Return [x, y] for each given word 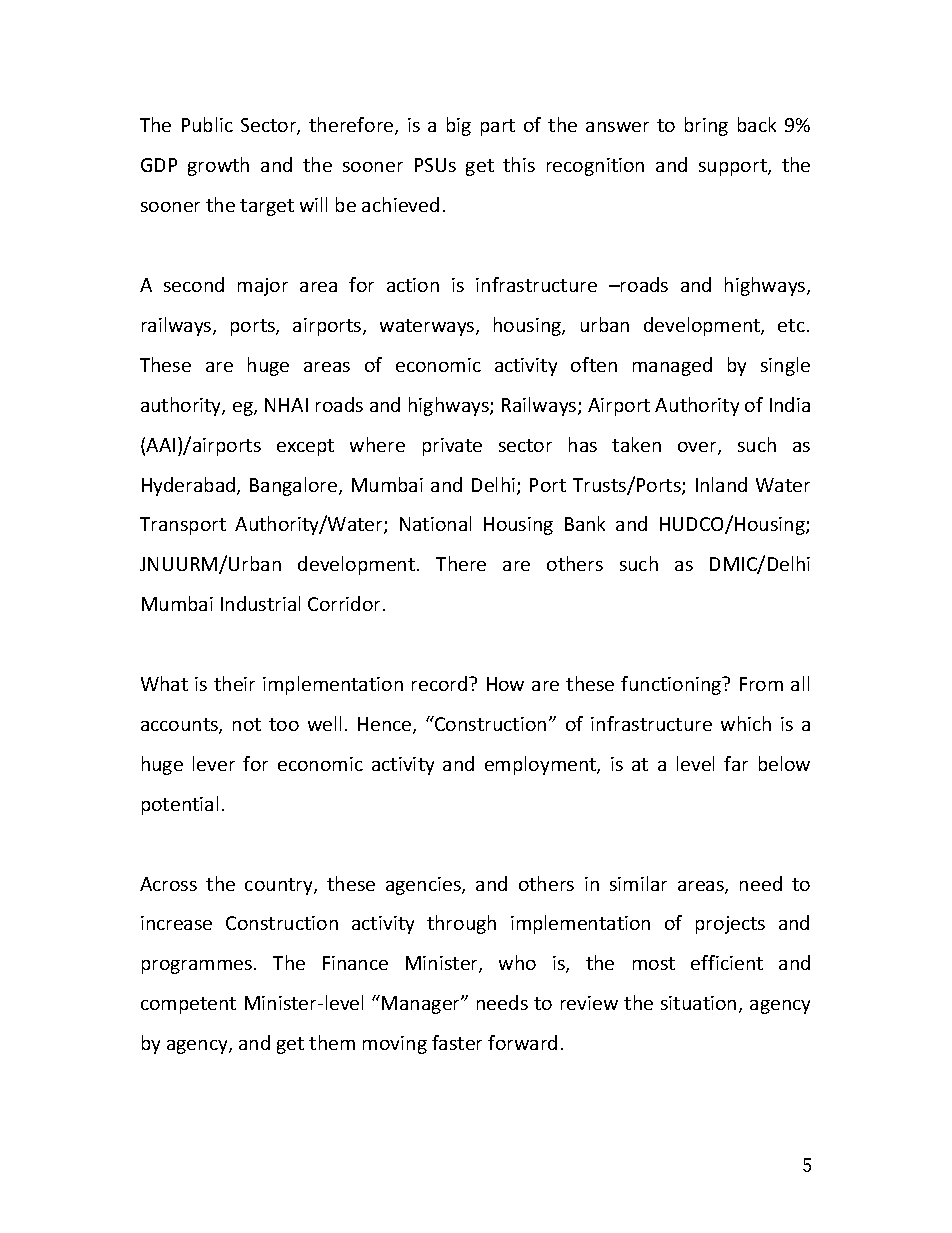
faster [457, 1042]
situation [698, 1003]
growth [218, 166]
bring [706, 126]
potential [180, 805]
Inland [721, 484]
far [736, 763]
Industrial [260, 603]
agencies [424, 886]
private [452, 447]
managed [672, 366]
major [263, 287]
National [435, 523]
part [498, 127]
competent [188, 1005]
